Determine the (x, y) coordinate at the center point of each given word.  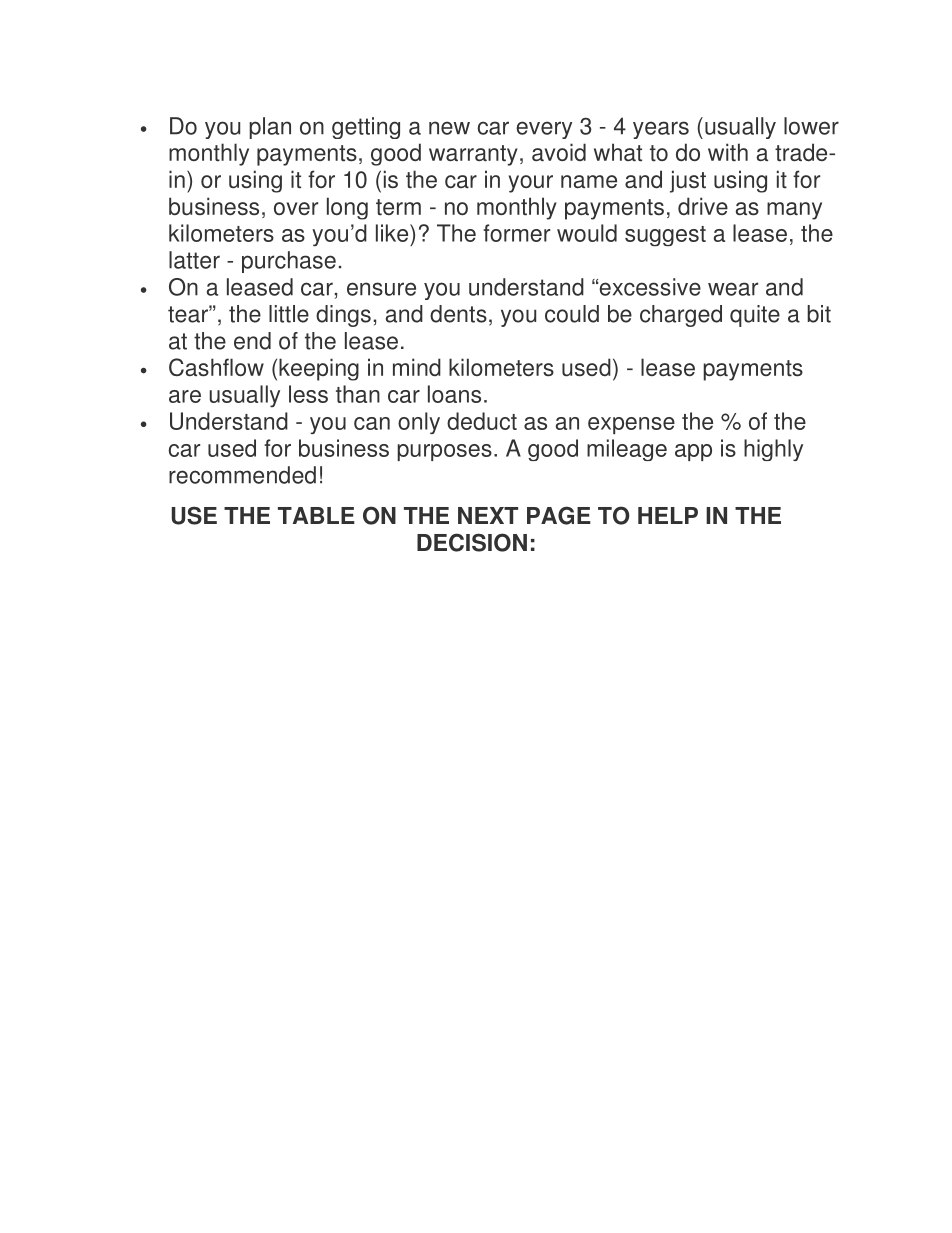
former (516, 233)
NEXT (488, 515)
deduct (482, 421)
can (372, 423)
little (289, 314)
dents (458, 314)
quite (755, 316)
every (544, 130)
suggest (665, 236)
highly (773, 450)
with (728, 152)
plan (270, 128)
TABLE (316, 515)
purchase (289, 262)
